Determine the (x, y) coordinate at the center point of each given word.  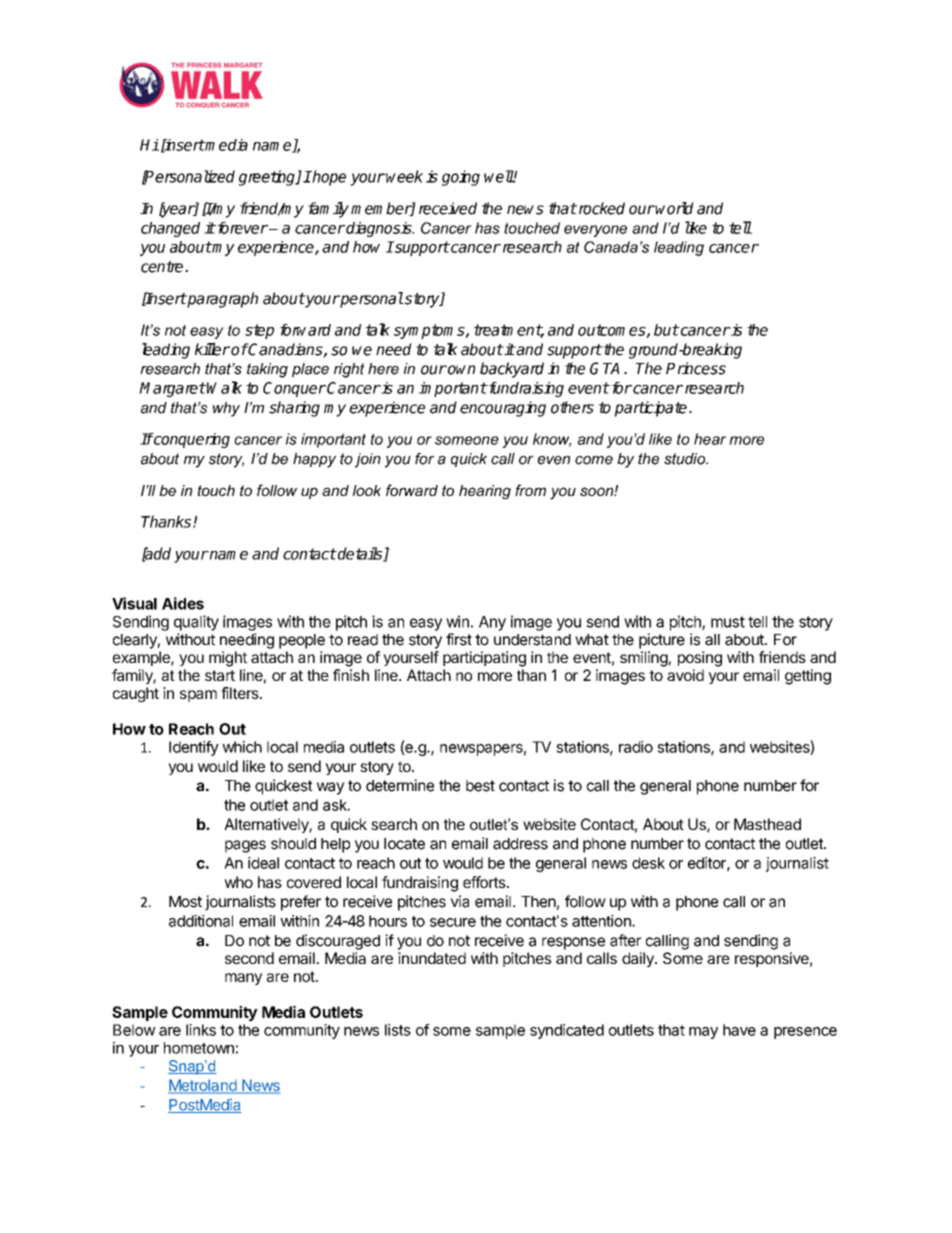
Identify (194, 748)
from (530, 490)
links (201, 1030)
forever (241, 228)
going (461, 178)
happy (314, 460)
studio (686, 459)
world (675, 208)
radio (636, 747)
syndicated (567, 1031)
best (480, 786)
